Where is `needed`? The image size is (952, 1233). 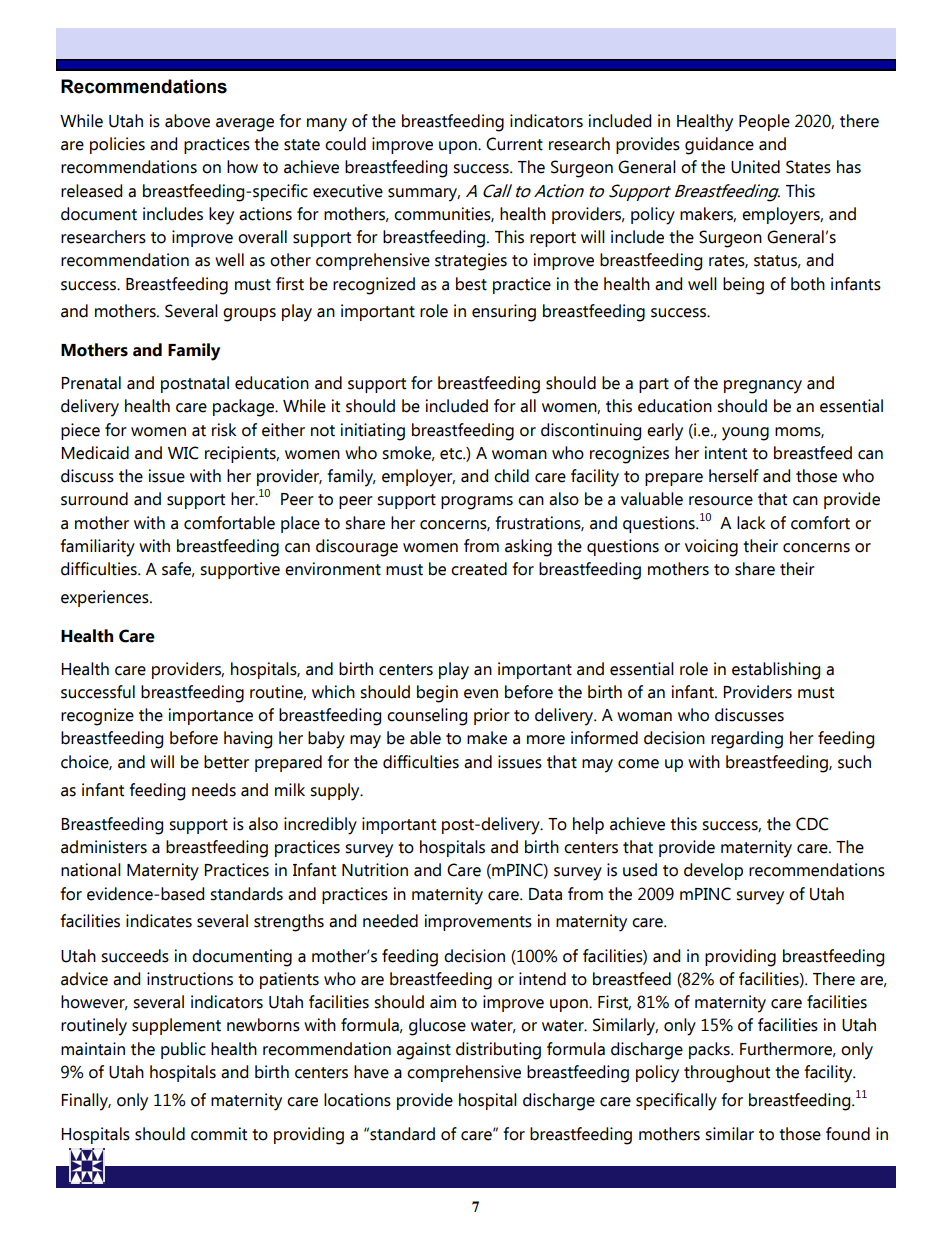
needed is located at coordinates (390, 921).
